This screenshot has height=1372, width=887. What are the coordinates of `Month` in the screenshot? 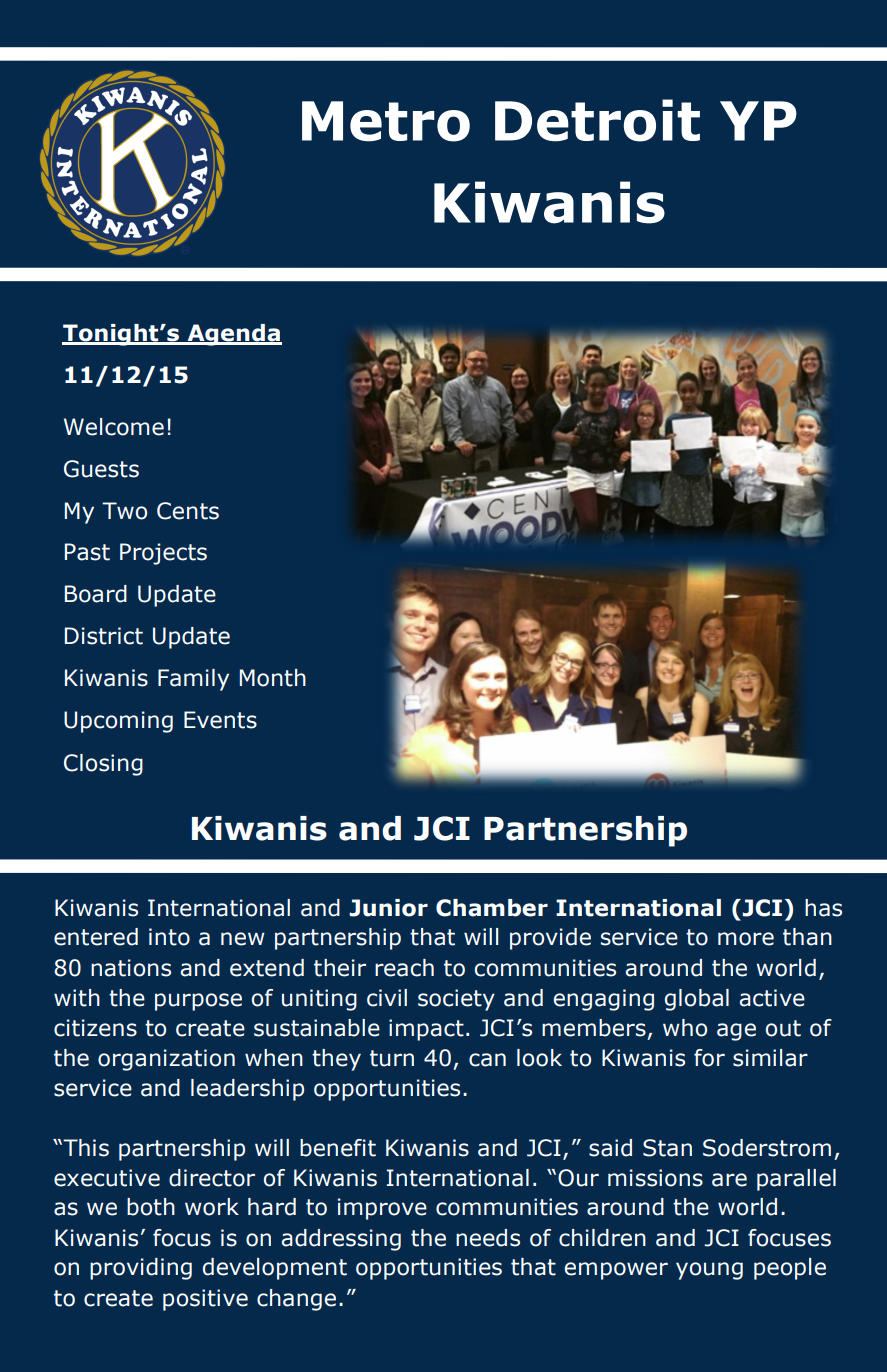 It's located at (273, 678).
